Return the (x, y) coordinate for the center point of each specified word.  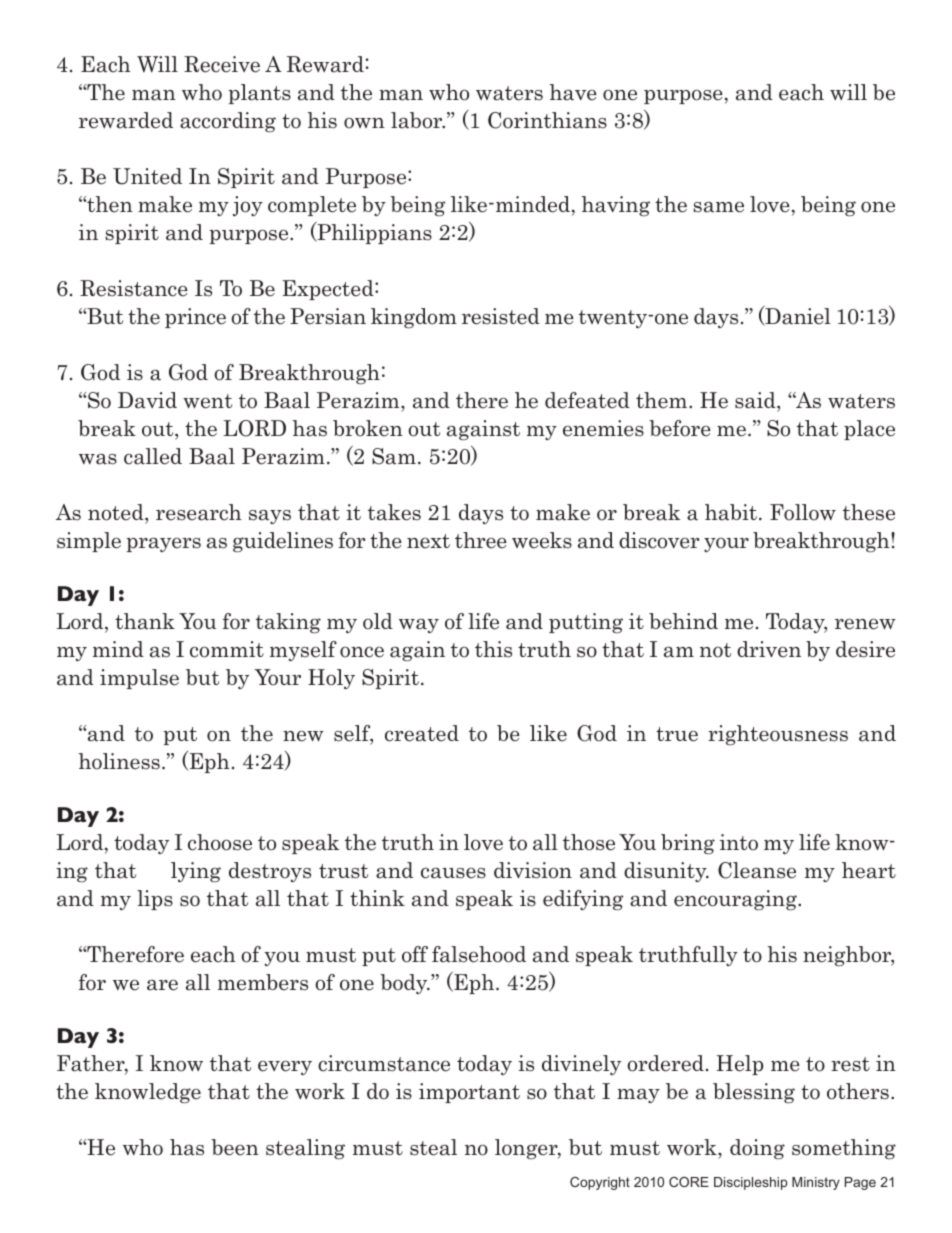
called (153, 456)
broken (368, 428)
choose (220, 842)
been (235, 1147)
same (718, 207)
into (739, 842)
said (756, 400)
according (228, 122)
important (469, 1093)
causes (453, 873)
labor (418, 120)
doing (757, 1149)
